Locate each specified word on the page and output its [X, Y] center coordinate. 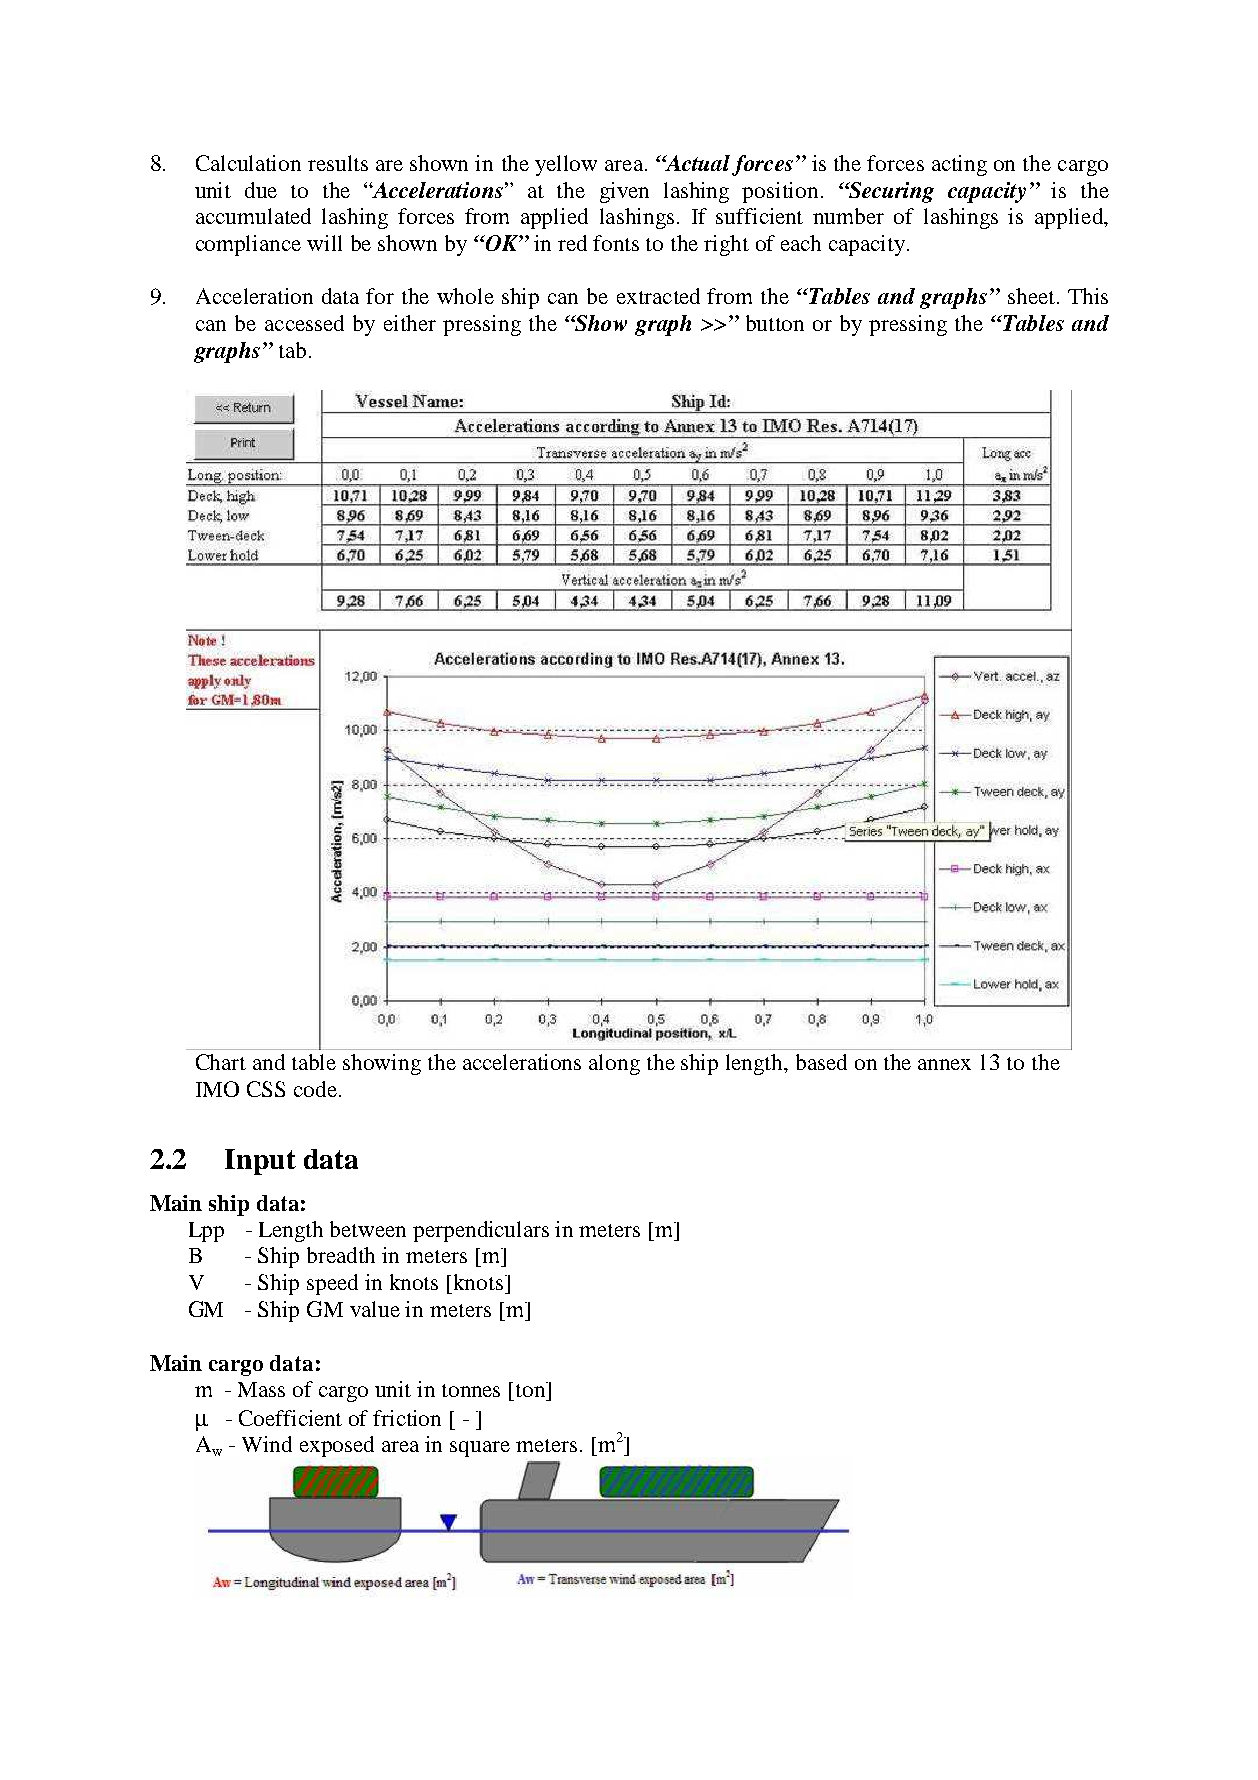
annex [944, 1064]
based [821, 1062]
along [614, 1064]
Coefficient [290, 1418]
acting [959, 165]
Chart [221, 1062]
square [480, 1449]
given [624, 192]
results [338, 163]
